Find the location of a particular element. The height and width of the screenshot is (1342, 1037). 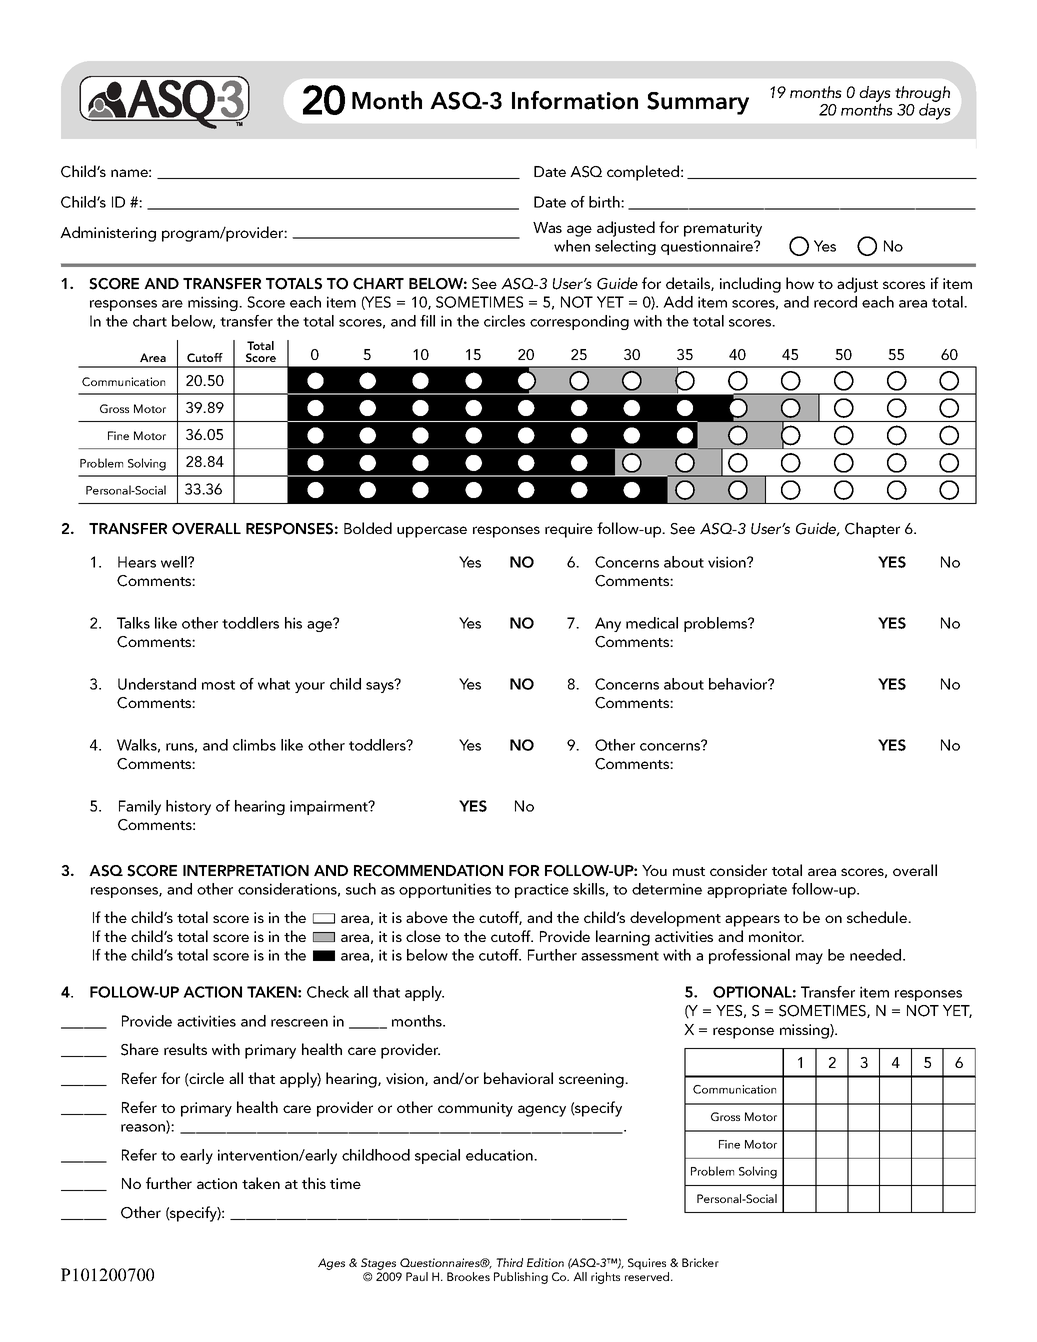

Summary is located at coordinates (698, 103).
